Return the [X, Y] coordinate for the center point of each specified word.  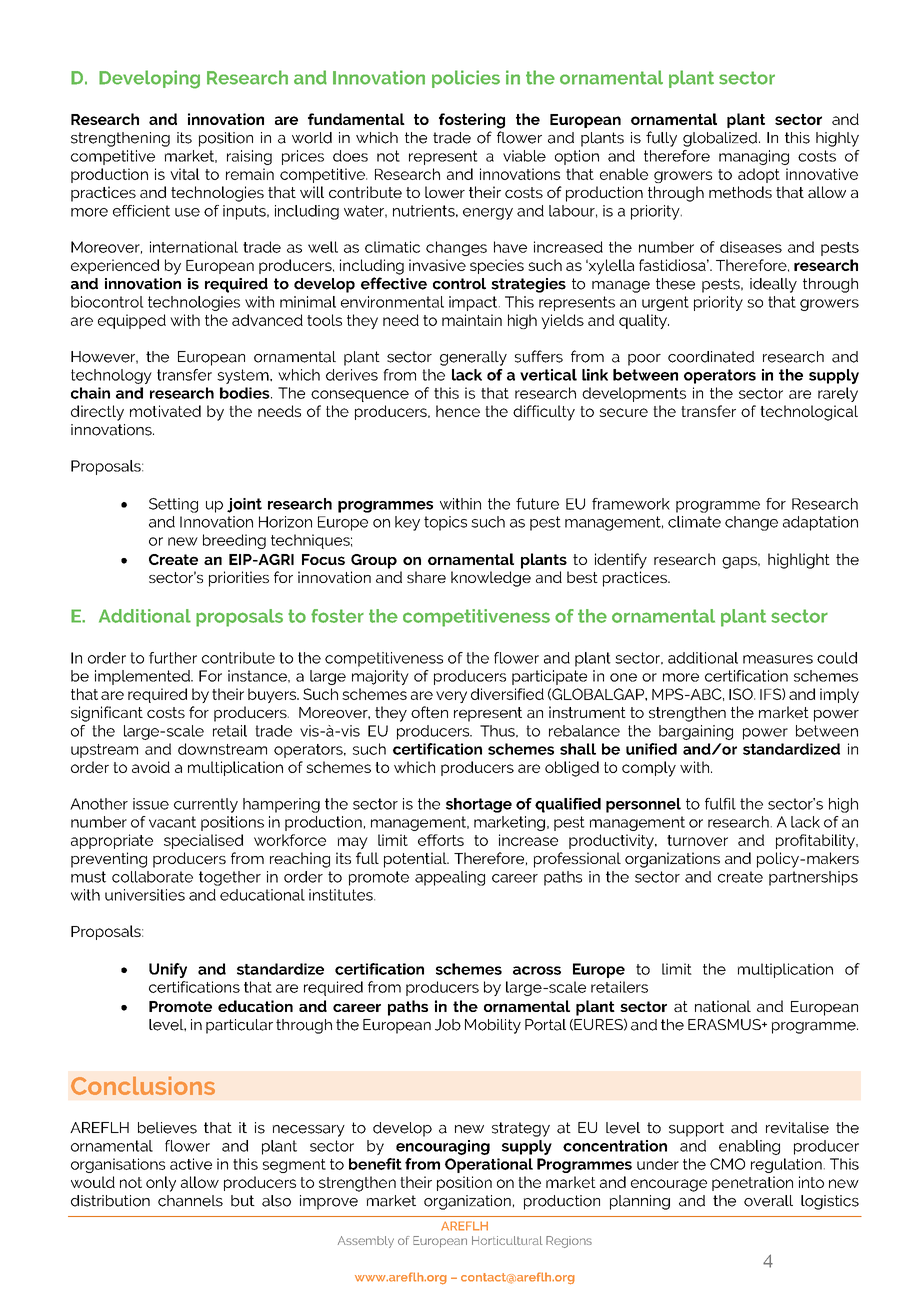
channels [190, 1201]
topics [445, 523]
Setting [173, 505]
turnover [697, 840]
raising [249, 157]
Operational [489, 1165]
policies [466, 79]
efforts [441, 840]
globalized [720, 139]
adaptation [820, 523]
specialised [203, 841]
